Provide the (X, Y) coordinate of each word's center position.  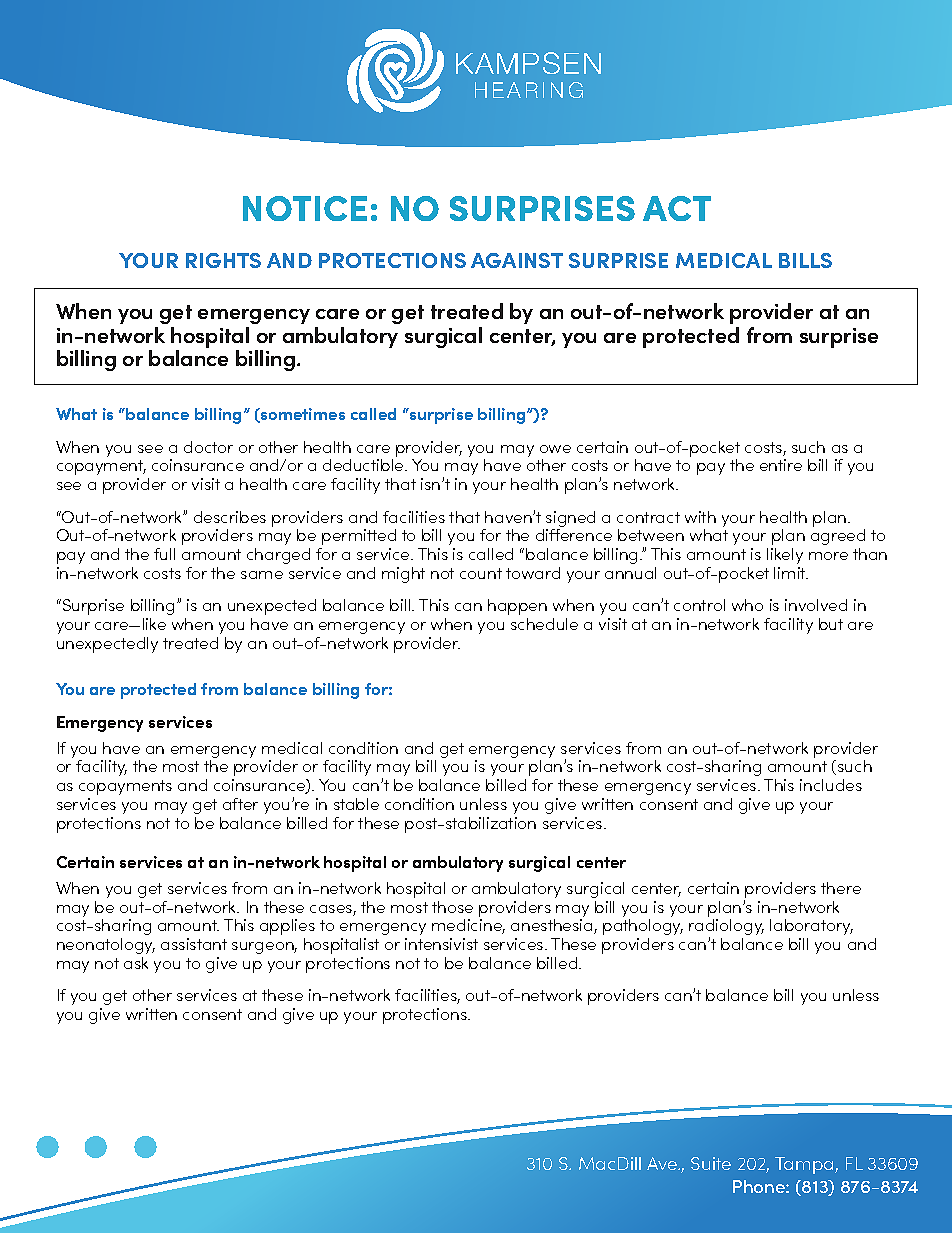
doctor (208, 447)
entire (781, 465)
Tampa (805, 1165)
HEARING (529, 90)
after (240, 804)
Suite (711, 1163)
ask (136, 963)
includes (831, 785)
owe (555, 449)
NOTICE (305, 208)
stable (356, 804)
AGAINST (517, 260)
